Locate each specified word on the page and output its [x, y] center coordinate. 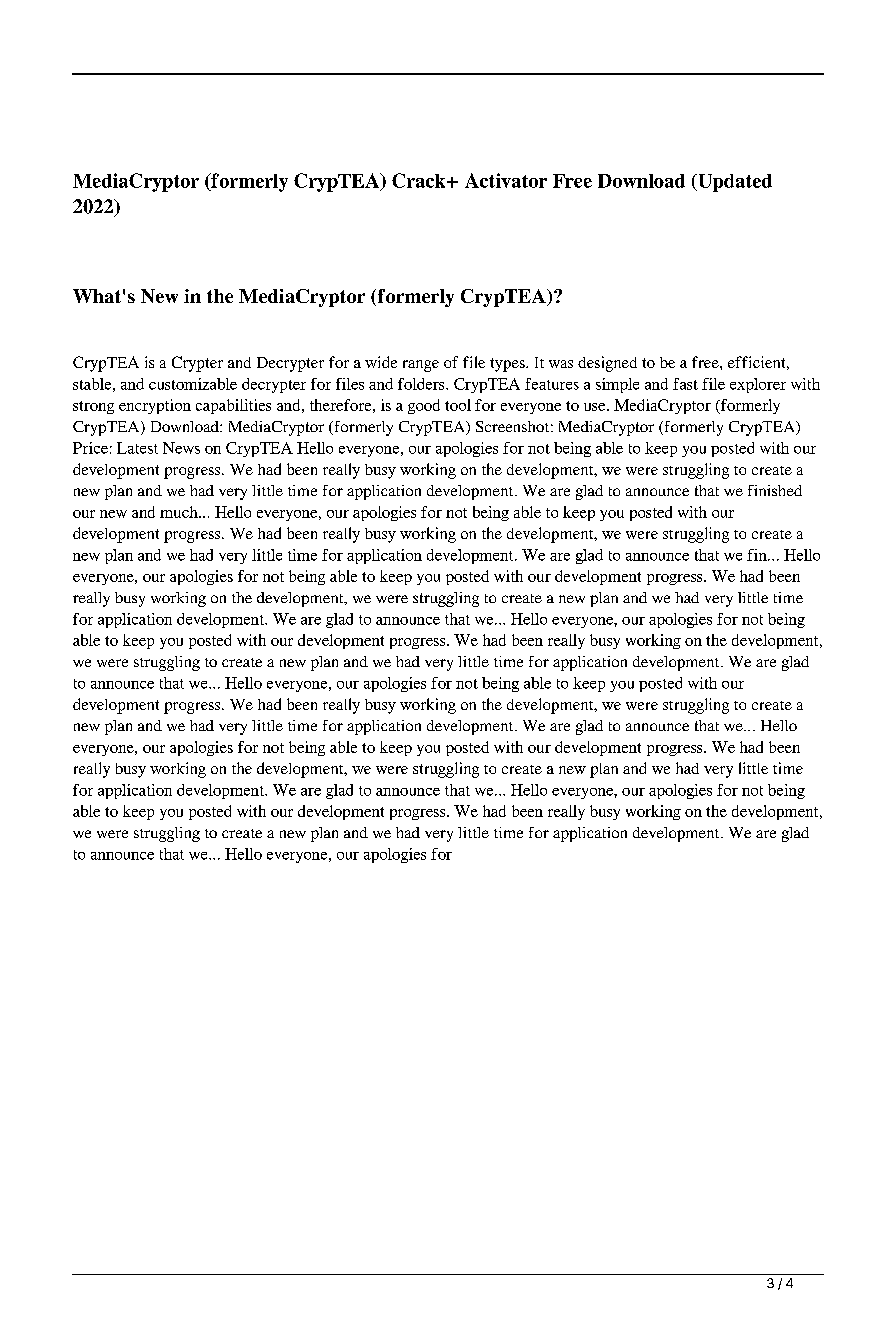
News [181, 448]
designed [607, 364]
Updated [734, 183]
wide [381, 362]
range [421, 366]
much [180, 512]
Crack [420, 180]
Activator [506, 180]
